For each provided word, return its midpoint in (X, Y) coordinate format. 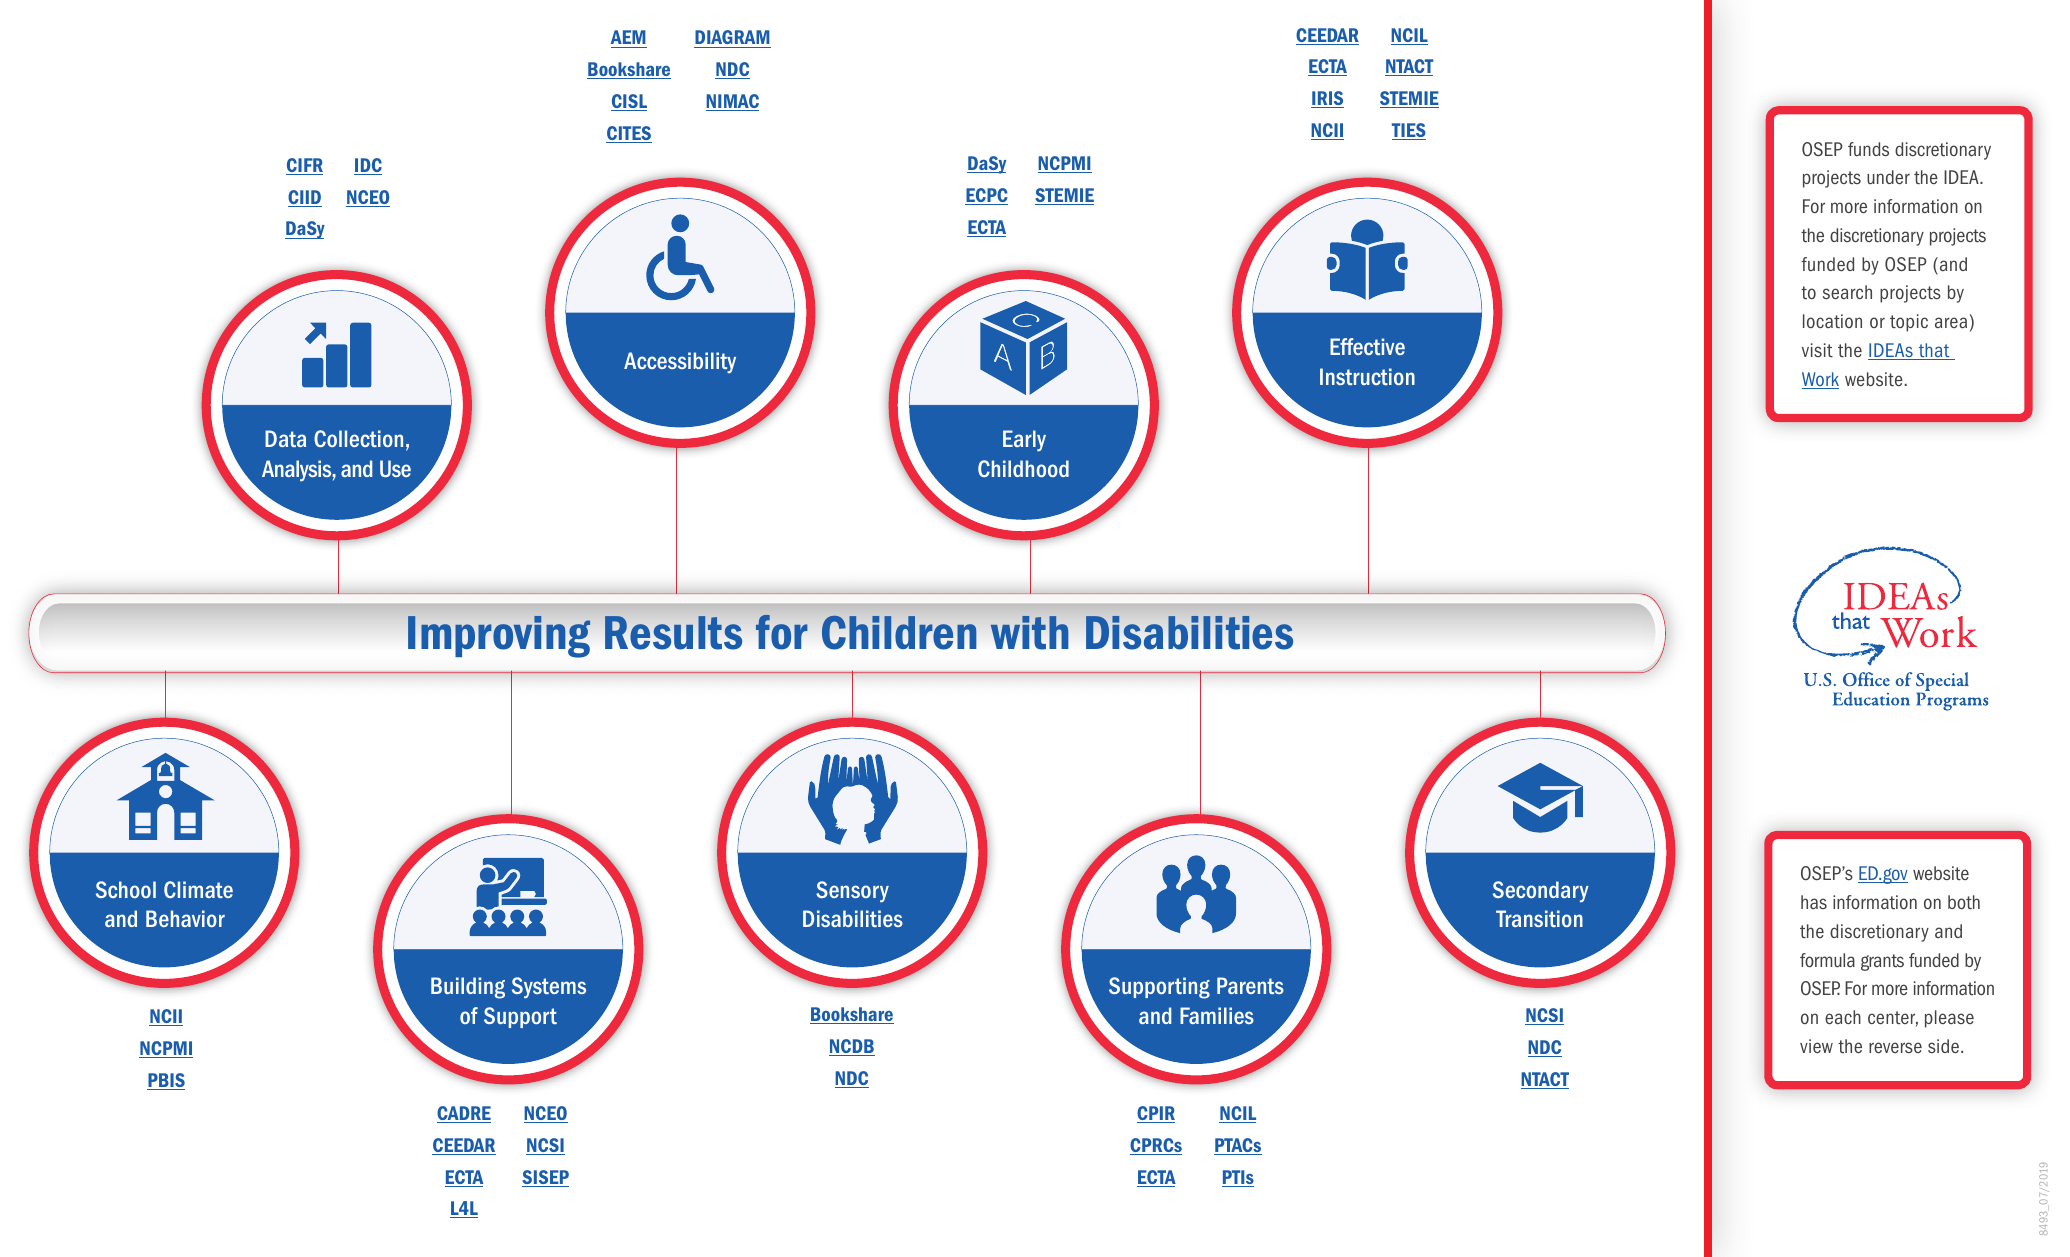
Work (1820, 380)
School (126, 889)
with (1029, 633)
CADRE (464, 1114)
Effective (1367, 346)
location (1832, 321)
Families (1217, 1015)
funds (1868, 149)
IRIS (1327, 99)
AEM (628, 37)
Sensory (852, 892)
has (1814, 902)
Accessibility (680, 363)
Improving (499, 637)
